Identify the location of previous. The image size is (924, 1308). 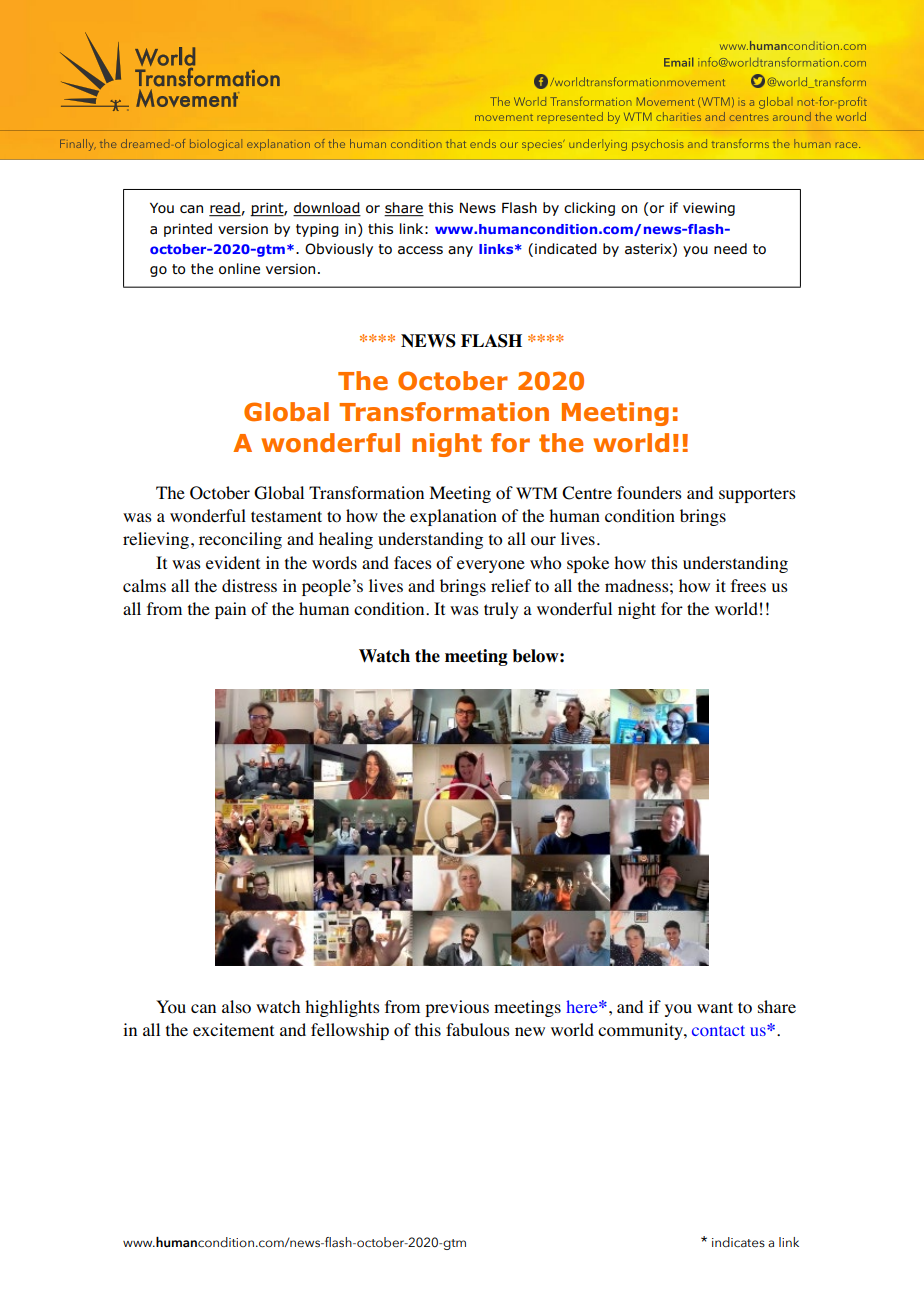
(457, 1008).
